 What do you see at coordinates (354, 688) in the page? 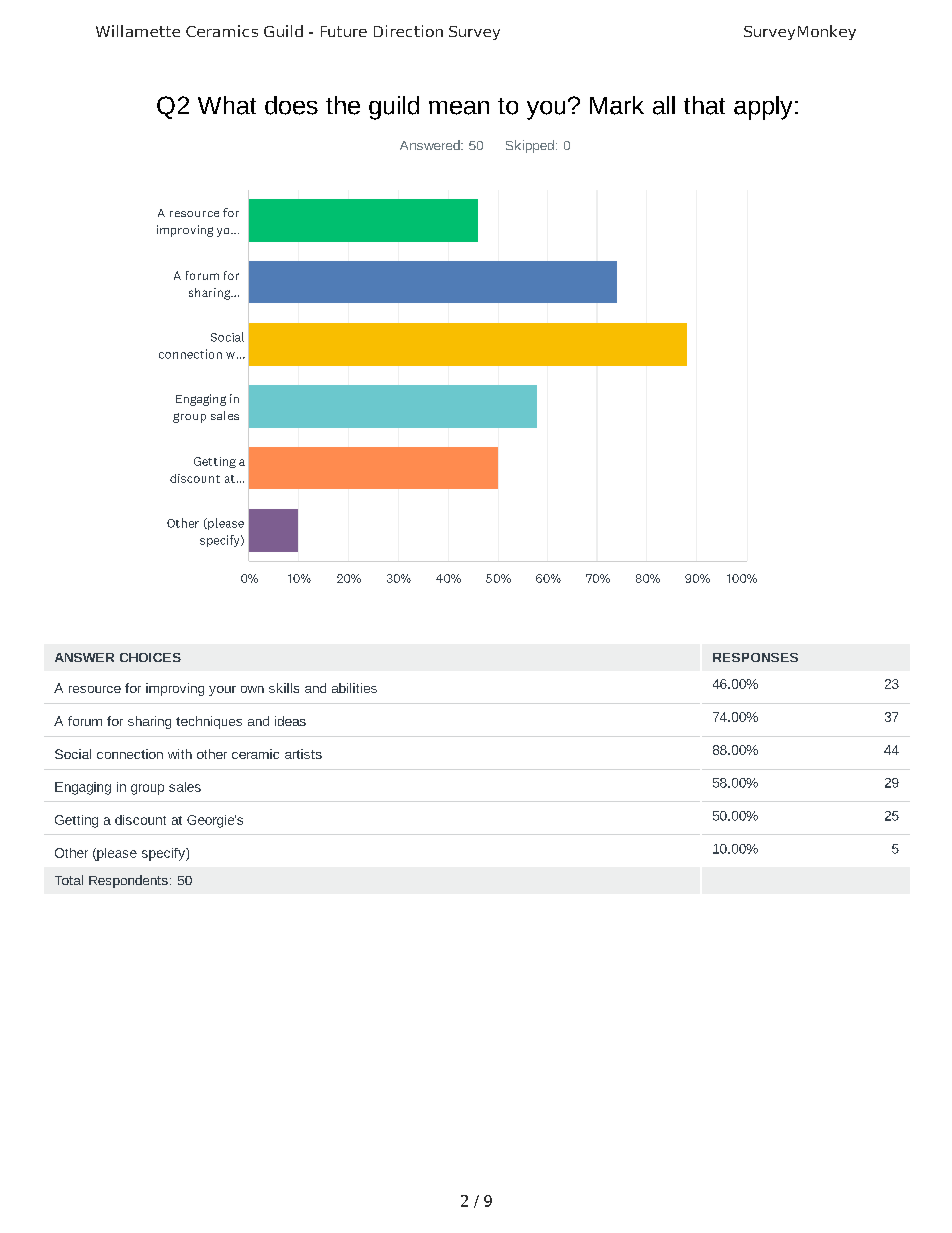
I see `abilities` at bounding box center [354, 688].
